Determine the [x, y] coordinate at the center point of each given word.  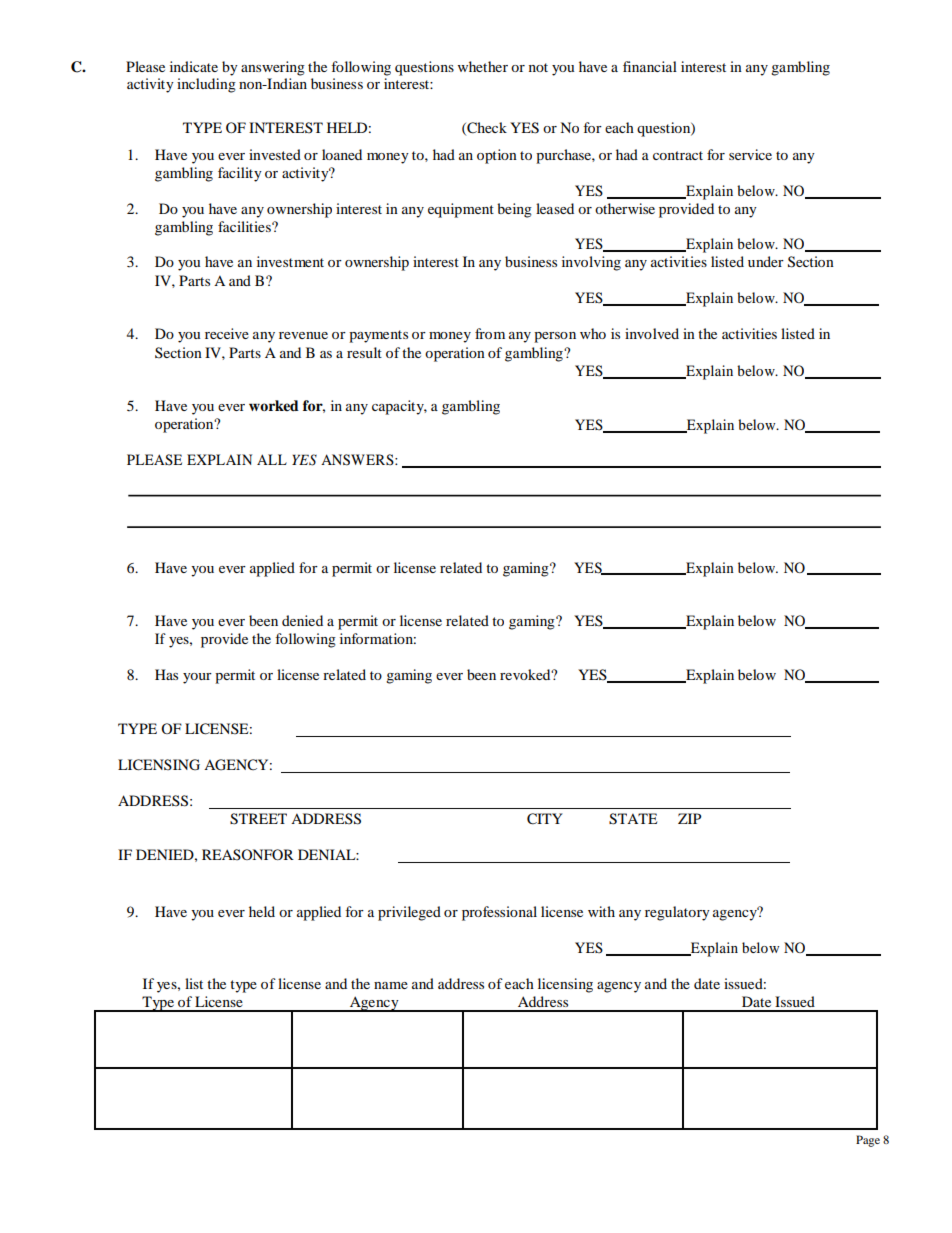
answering [273, 68]
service [750, 154]
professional [499, 913]
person [555, 337]
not [538, 67]
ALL [272, 459]
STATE [633, 819]
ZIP [689, 818]
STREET [258, 819]
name [391, 985]
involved [652, 333]
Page [868, 1141]
